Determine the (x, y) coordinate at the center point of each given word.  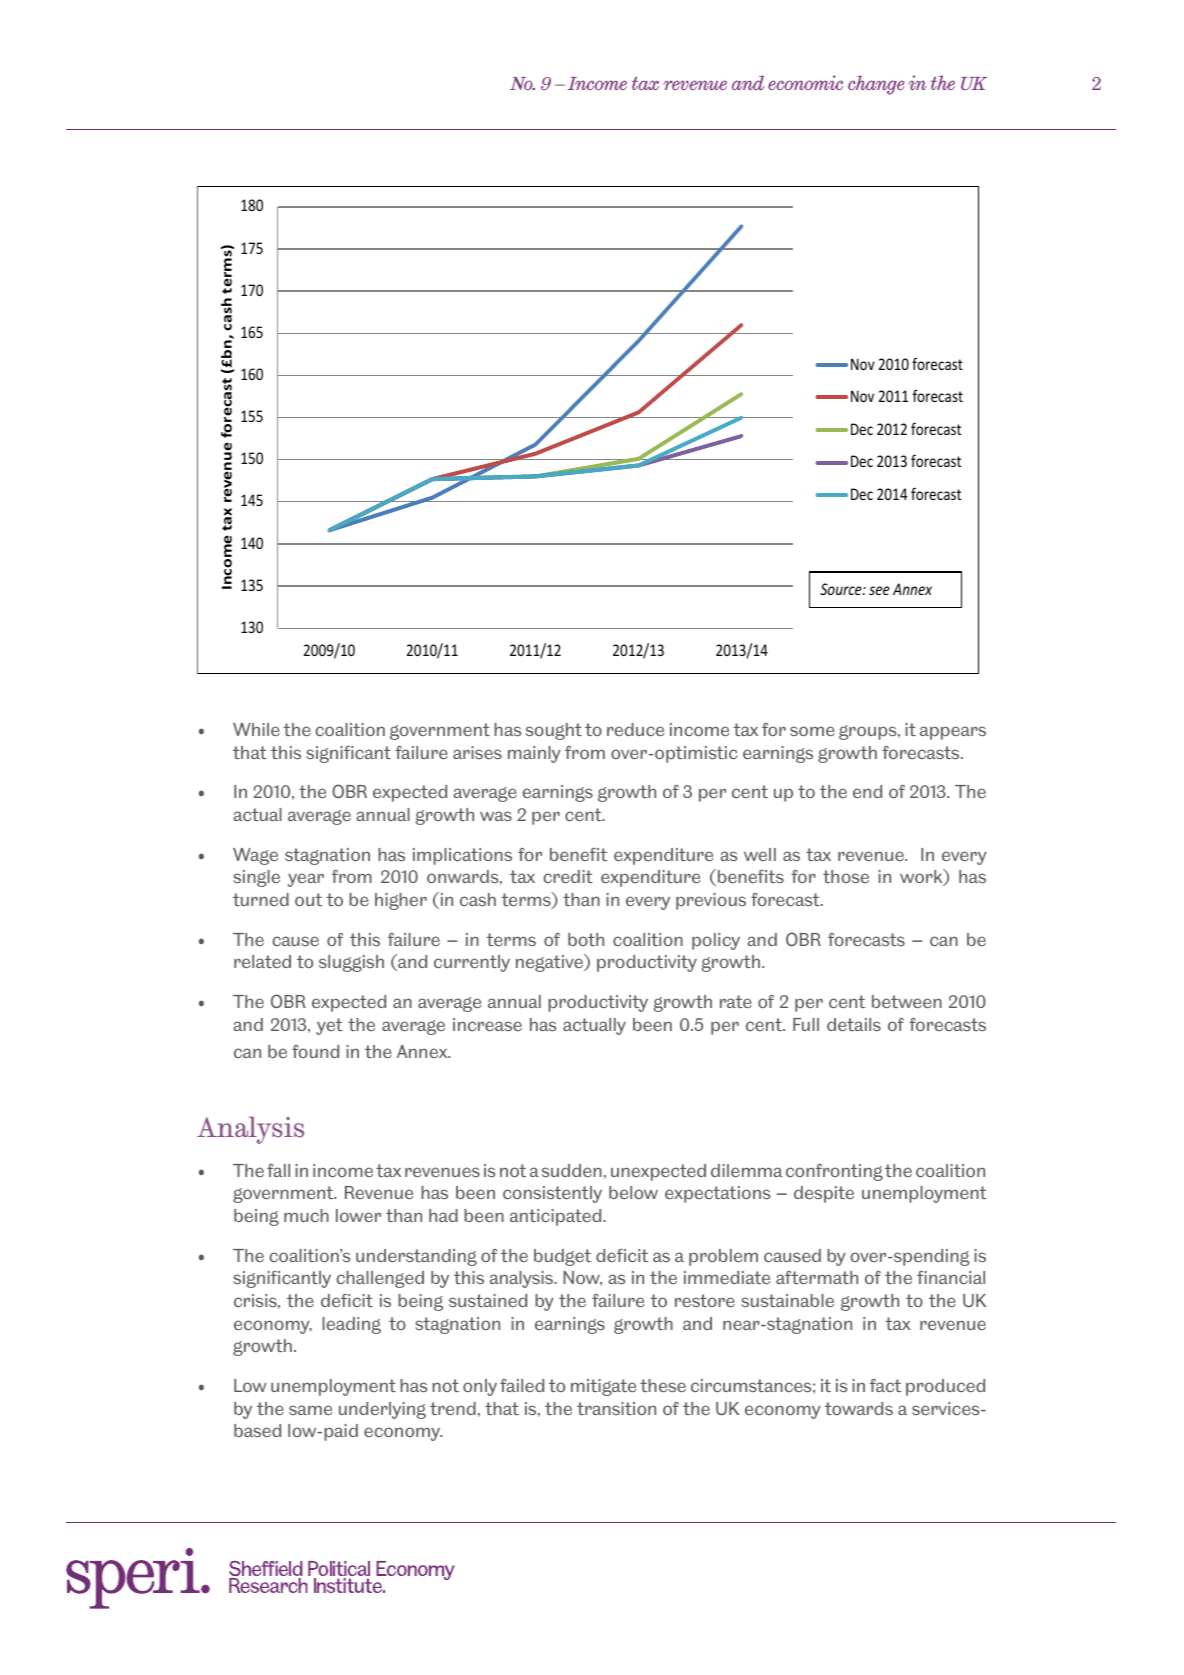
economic (805, 82)
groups (869, 732)
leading (351, 1325)
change (876, 85)
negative (550, 963)
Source (842, 589)
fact (885, 1385)
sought (554, 731)
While (256, 729)
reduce (635, 729)
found (315, 1051)
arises (477, 752)
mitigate (603, 1387)
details (854, 1024)
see (879, 590)
